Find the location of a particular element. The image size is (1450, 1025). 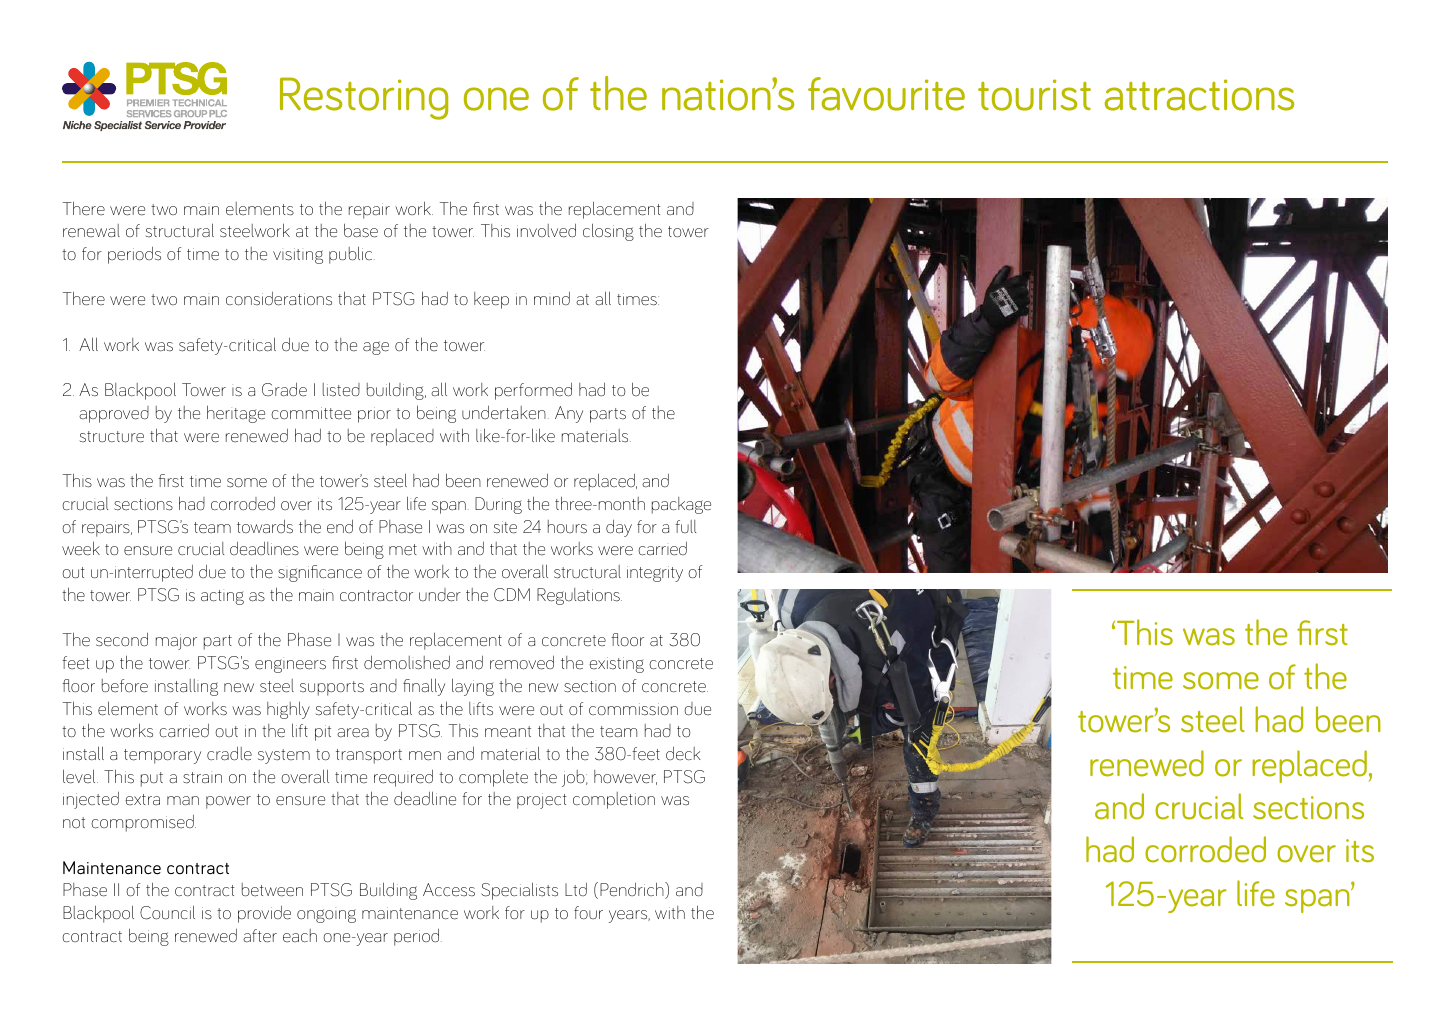

towards is located at coordinates (265, 526).
